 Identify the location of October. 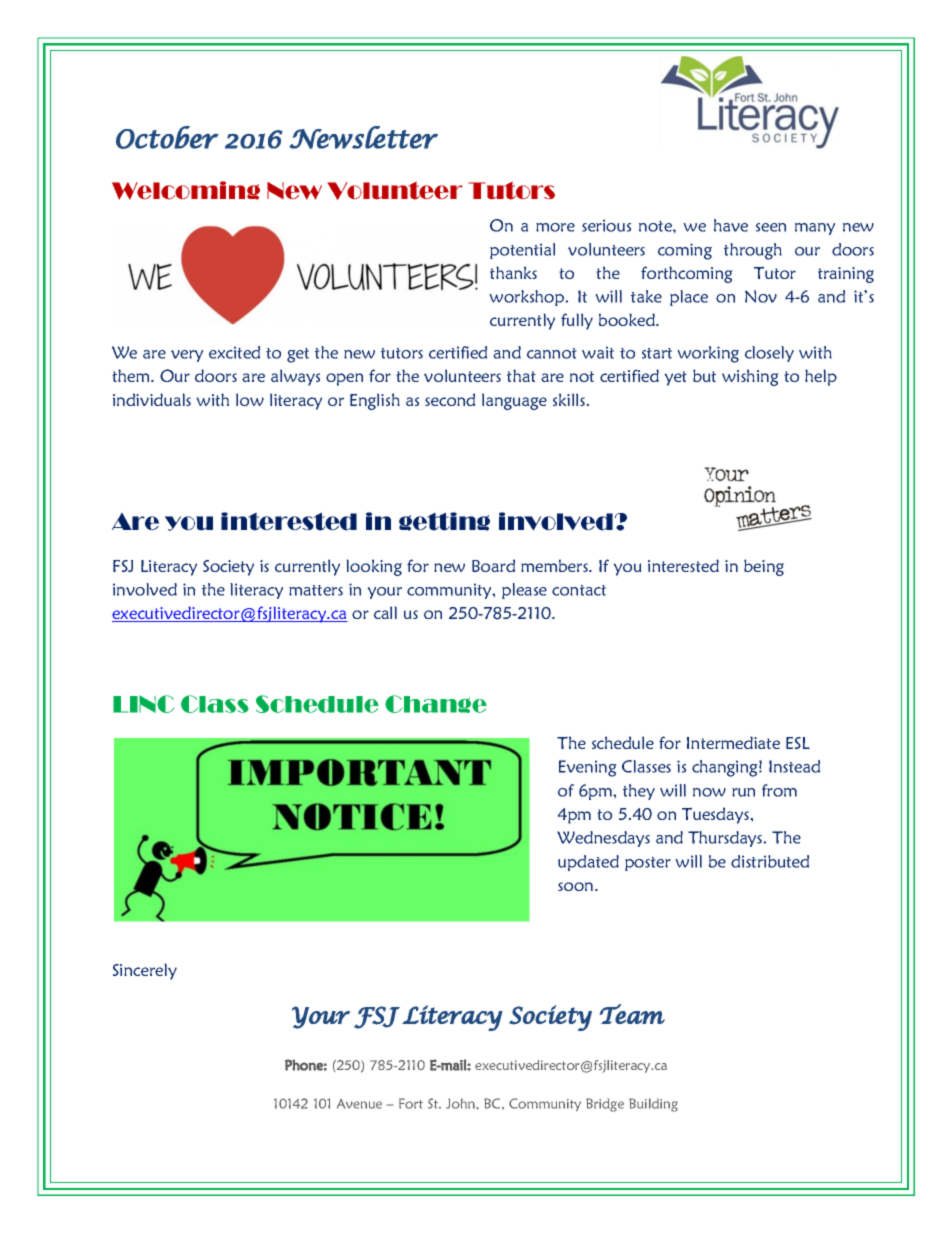
(167, 137).
